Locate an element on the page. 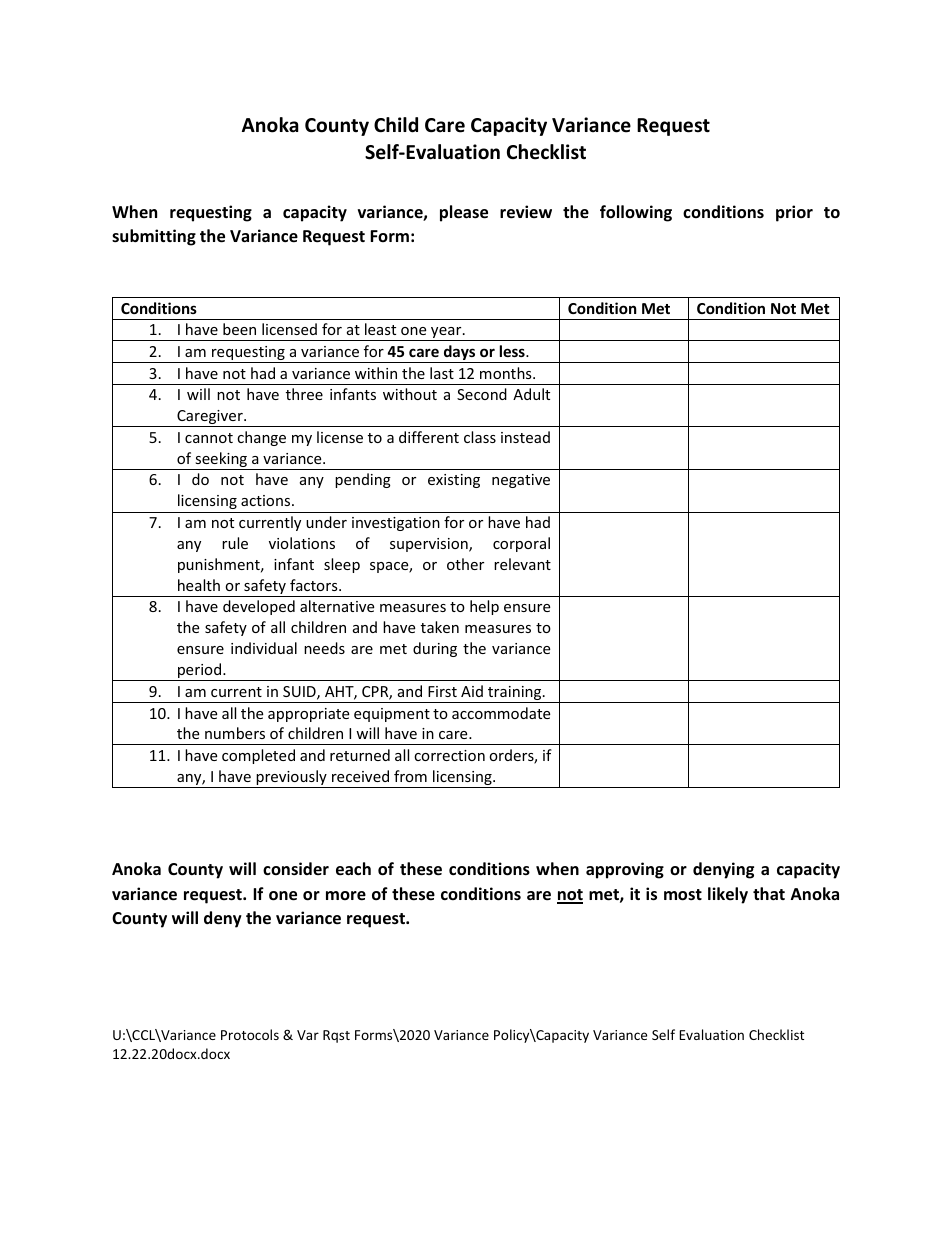 Image resolution: width=952 pixels, height=1233 pixels. actions is located at coordinates (267, 500).
